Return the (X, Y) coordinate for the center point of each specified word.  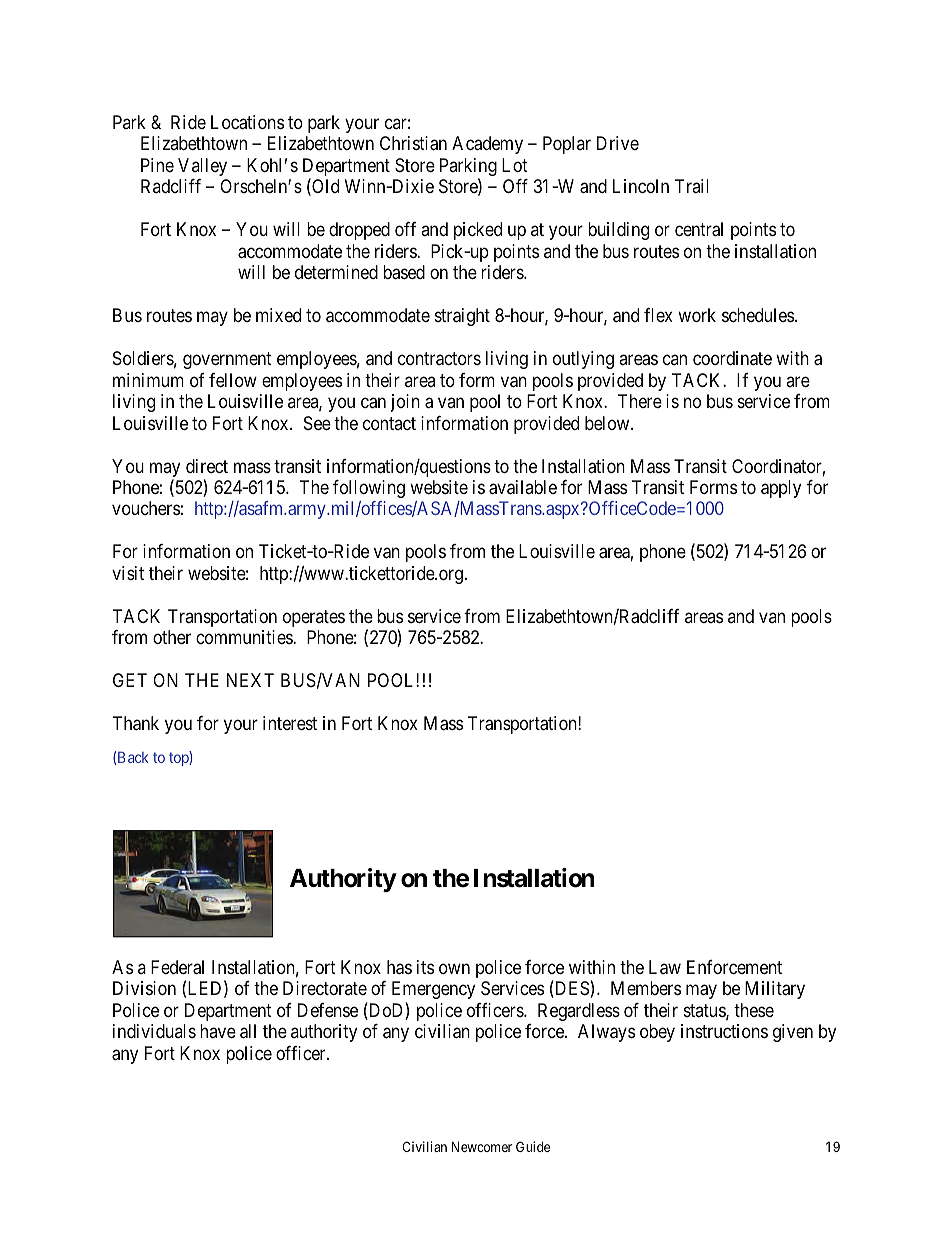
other (172, 637)
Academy (487, 145)
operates (314, 618)
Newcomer (482, 1146)
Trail (692, 186)
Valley (202, 167)
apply (781, 489)
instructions (724, 1031)
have (218, 1031)
